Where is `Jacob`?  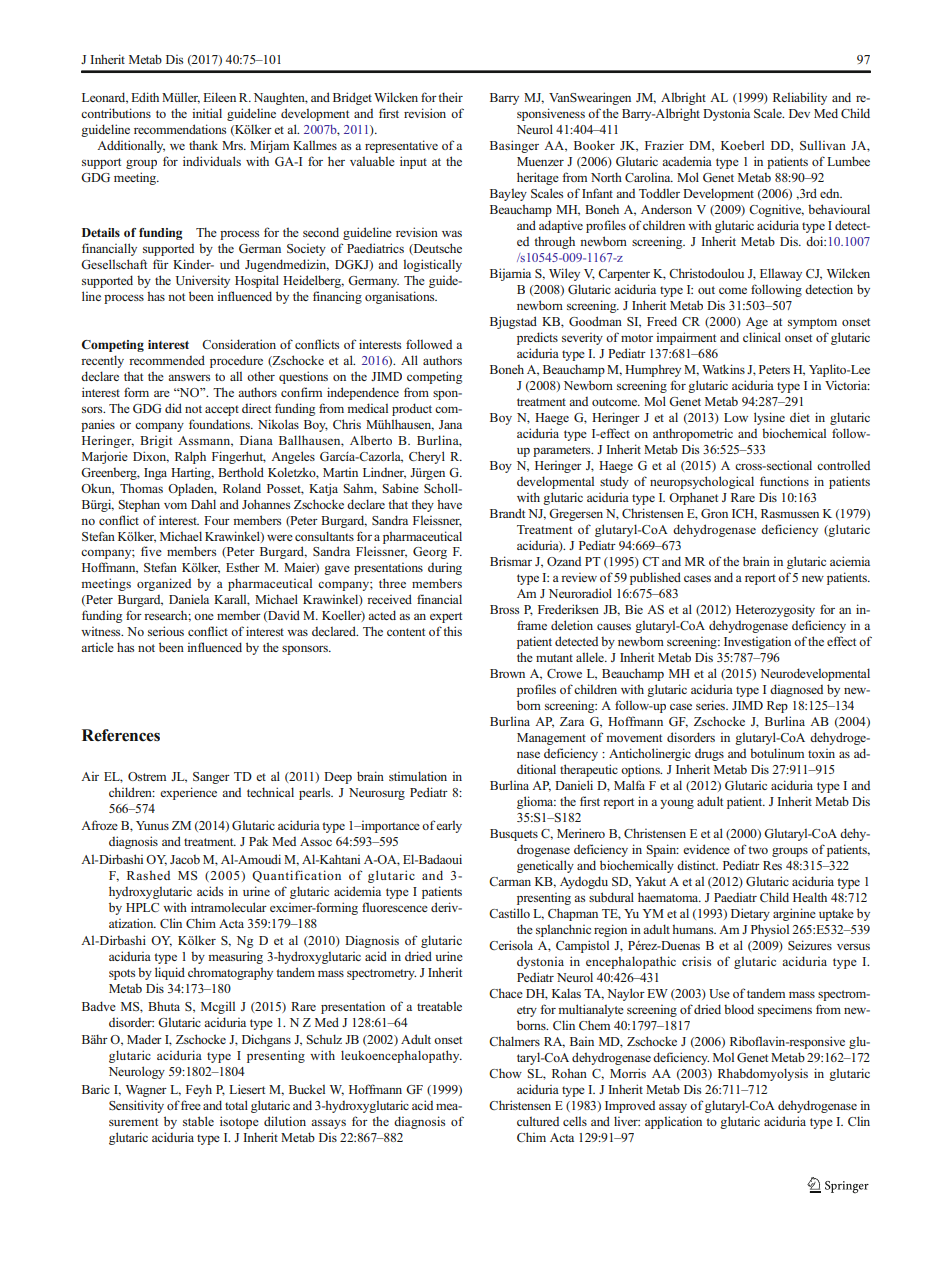
Jacob is located at coordinates (185, 859).
